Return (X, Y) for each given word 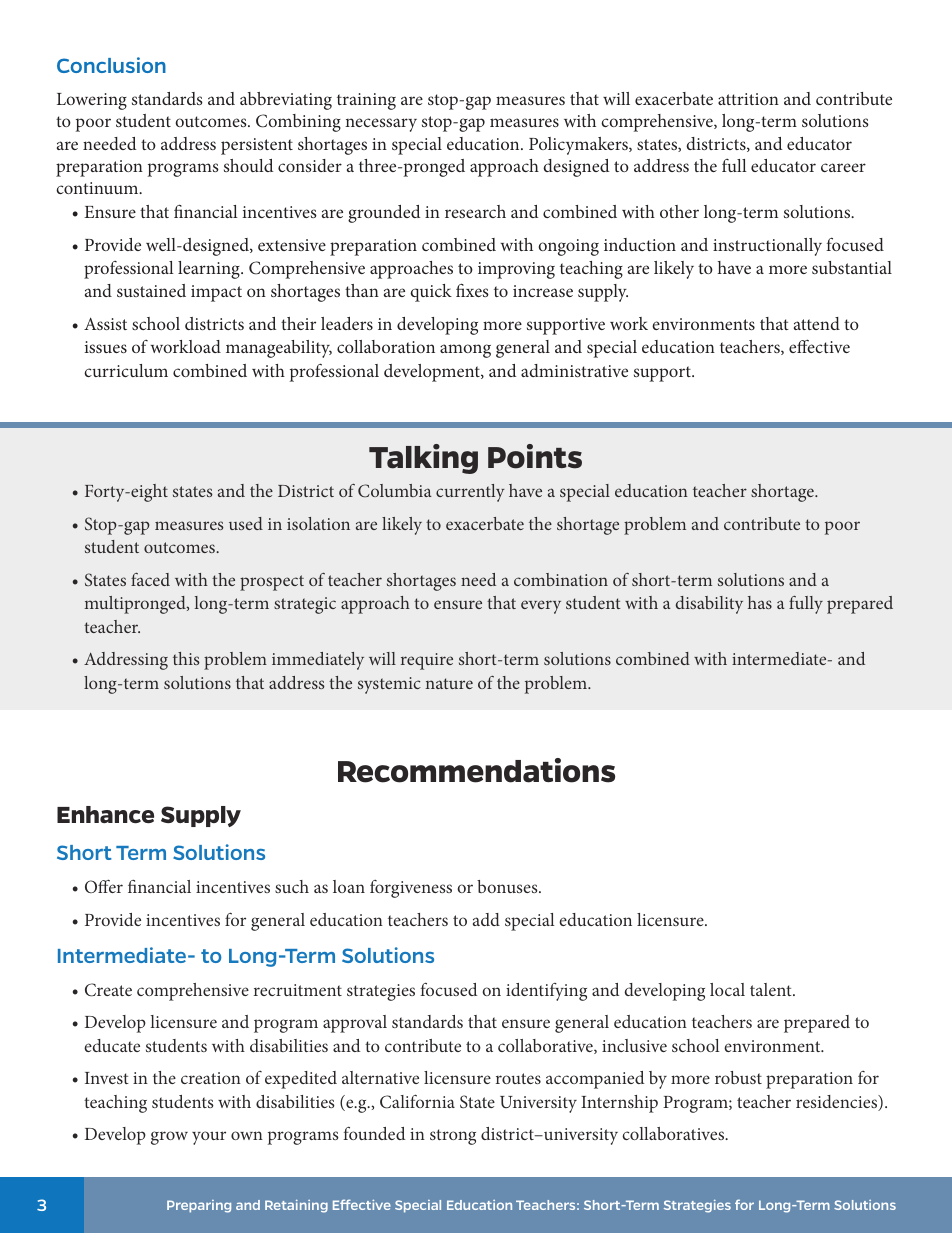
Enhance (105, 814)
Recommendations (476, 770)
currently (470, 493)
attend (817, 323)
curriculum (126, 370)
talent (772, 989)
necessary (381, 125)
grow (169, 1138)
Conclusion (111, 65)
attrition (748, 99)
